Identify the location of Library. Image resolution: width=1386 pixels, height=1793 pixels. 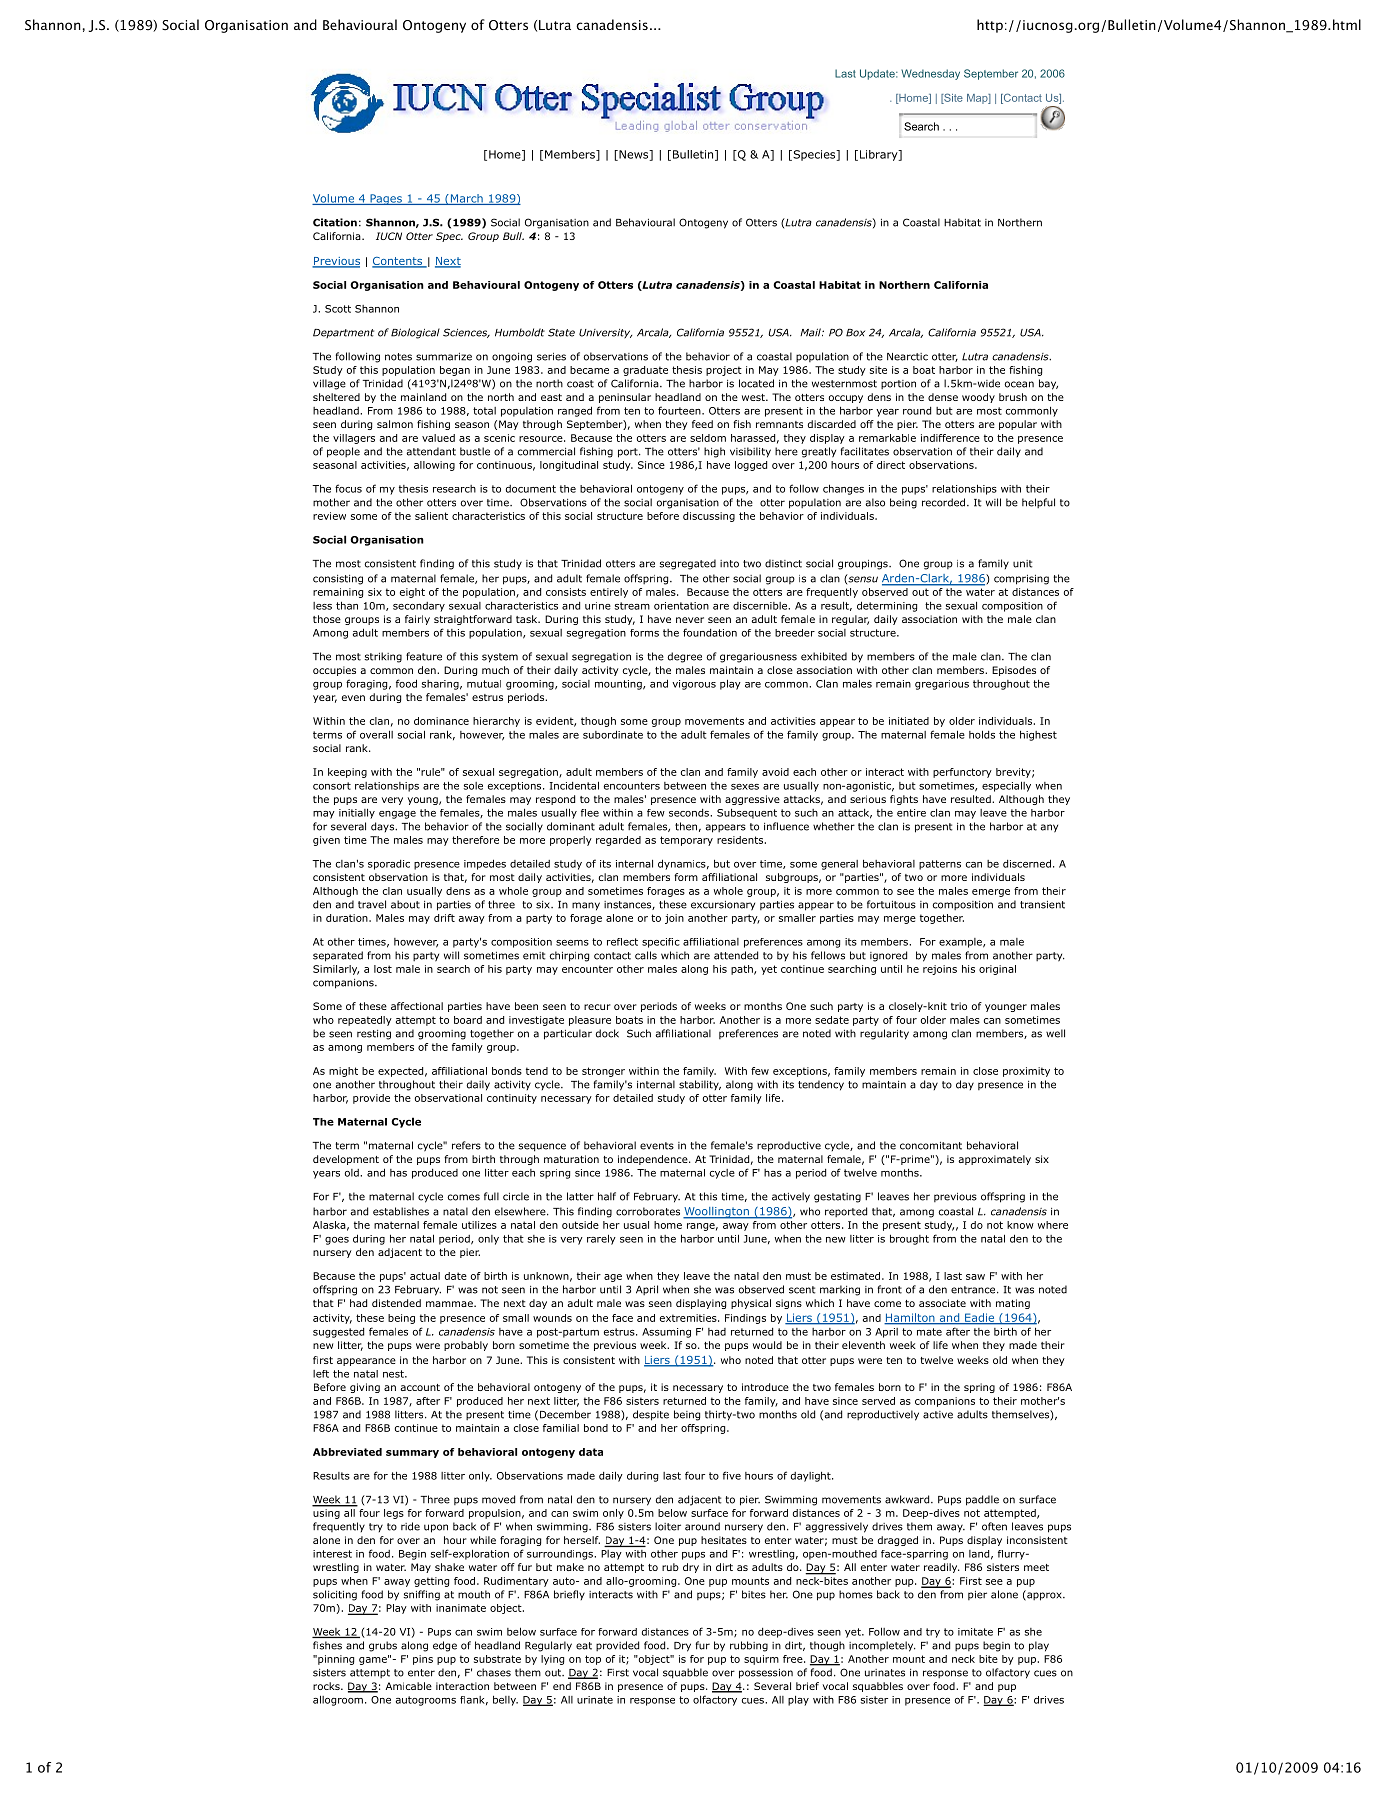
(878, 155).
